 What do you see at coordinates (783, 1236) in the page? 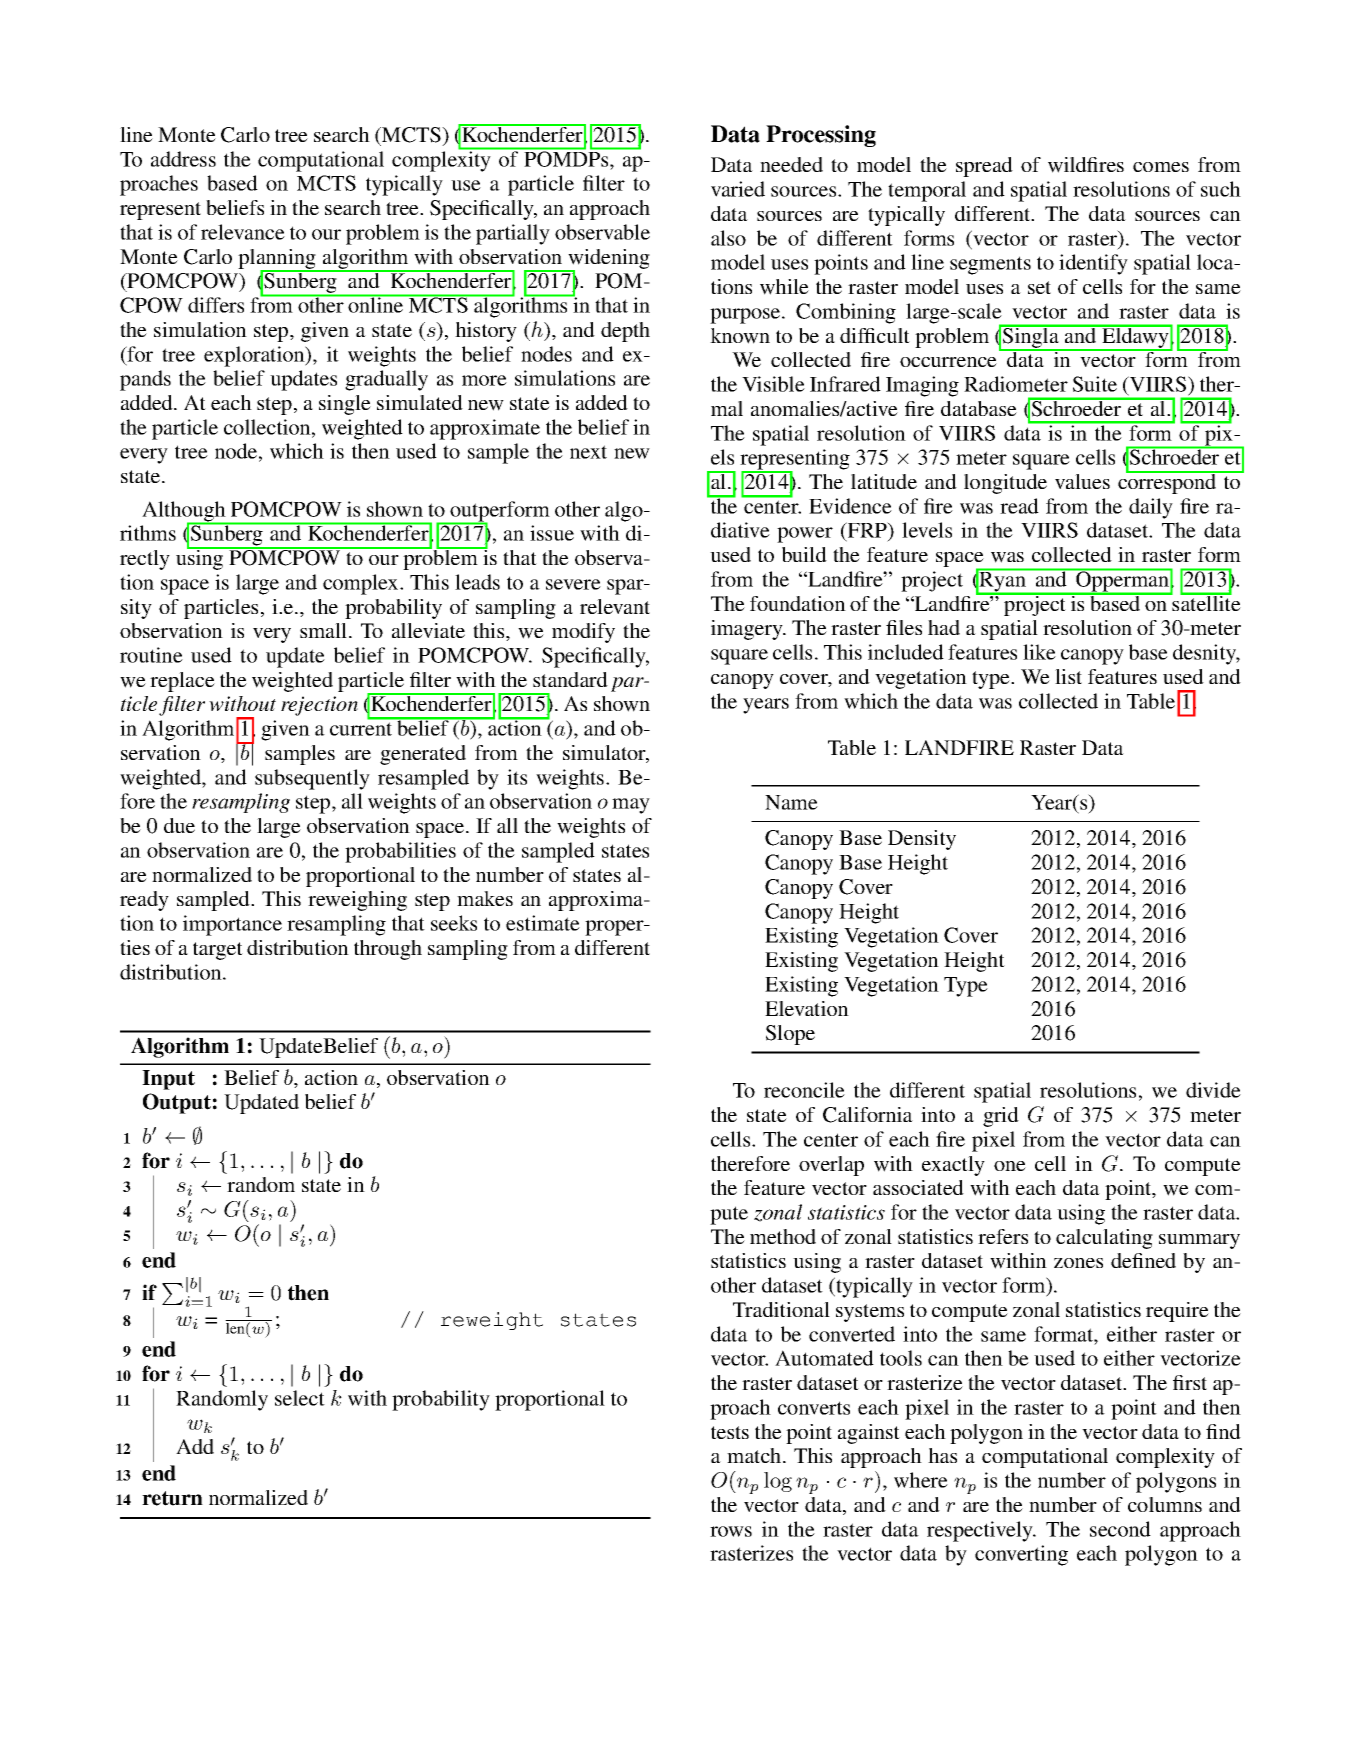
I see `method` at bounding box center [783, 1236].
